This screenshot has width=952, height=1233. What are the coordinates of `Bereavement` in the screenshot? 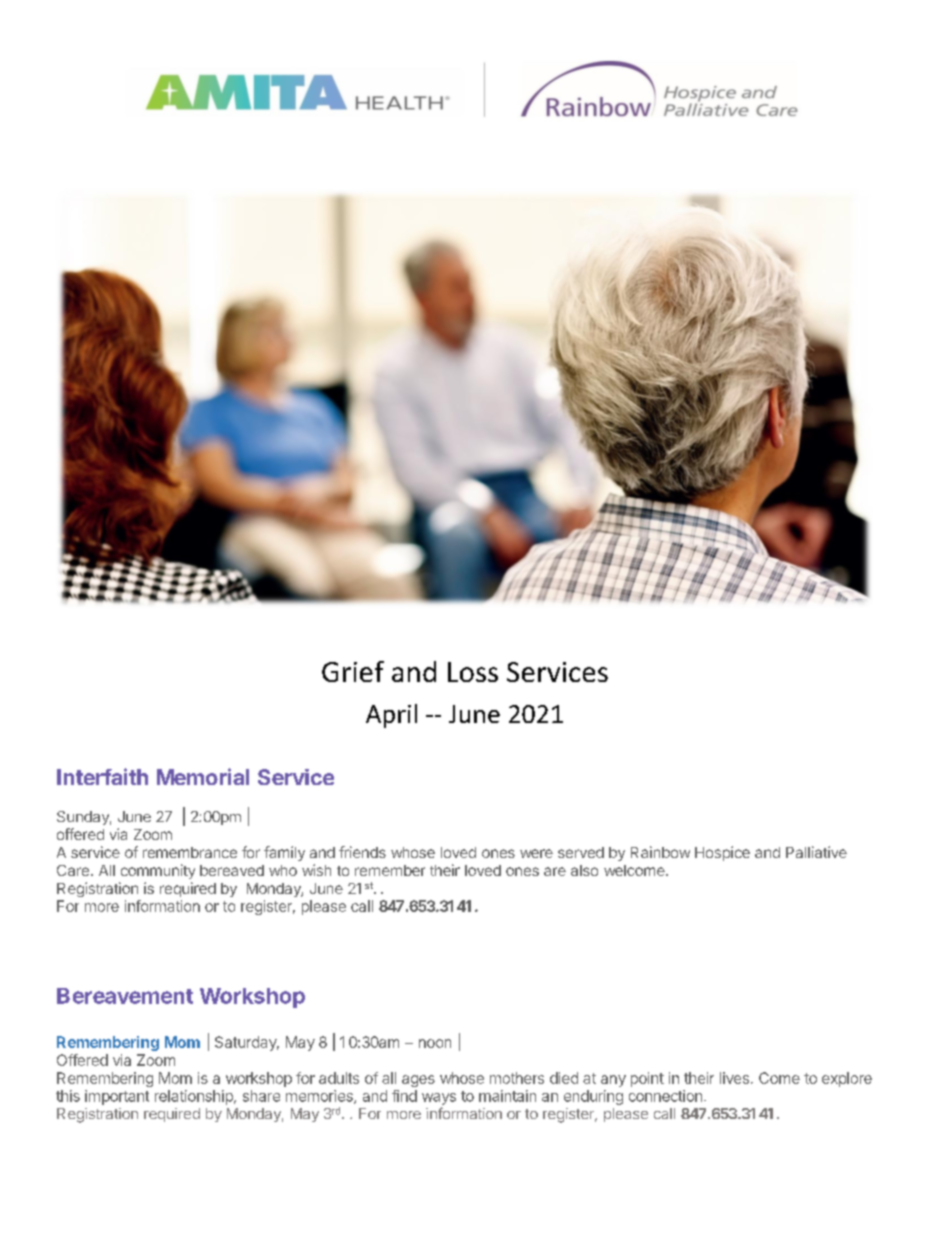 It's located at (125, 996).
